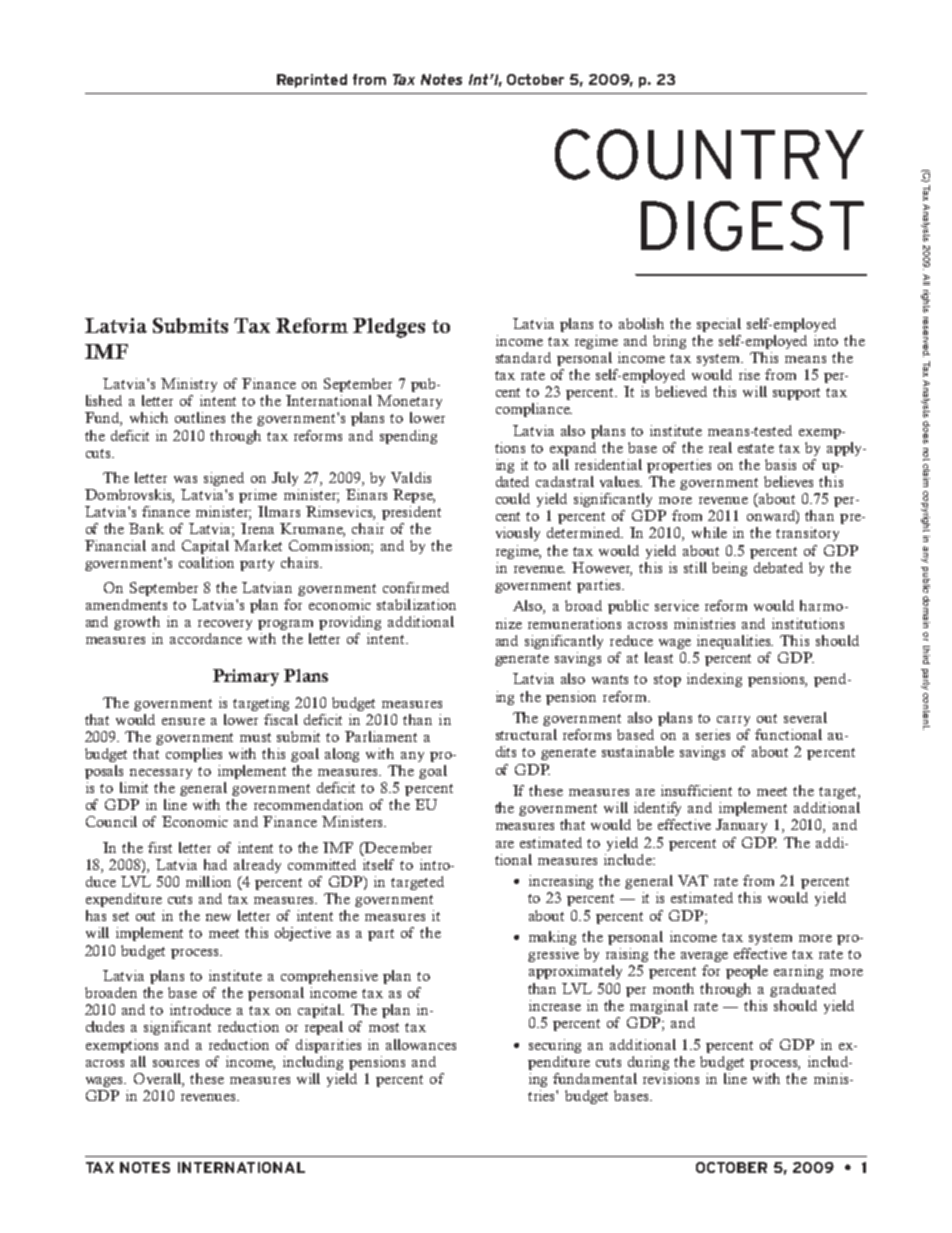 The image size is (952, 1233). I want to click on allowances, so click(421, 1044).
